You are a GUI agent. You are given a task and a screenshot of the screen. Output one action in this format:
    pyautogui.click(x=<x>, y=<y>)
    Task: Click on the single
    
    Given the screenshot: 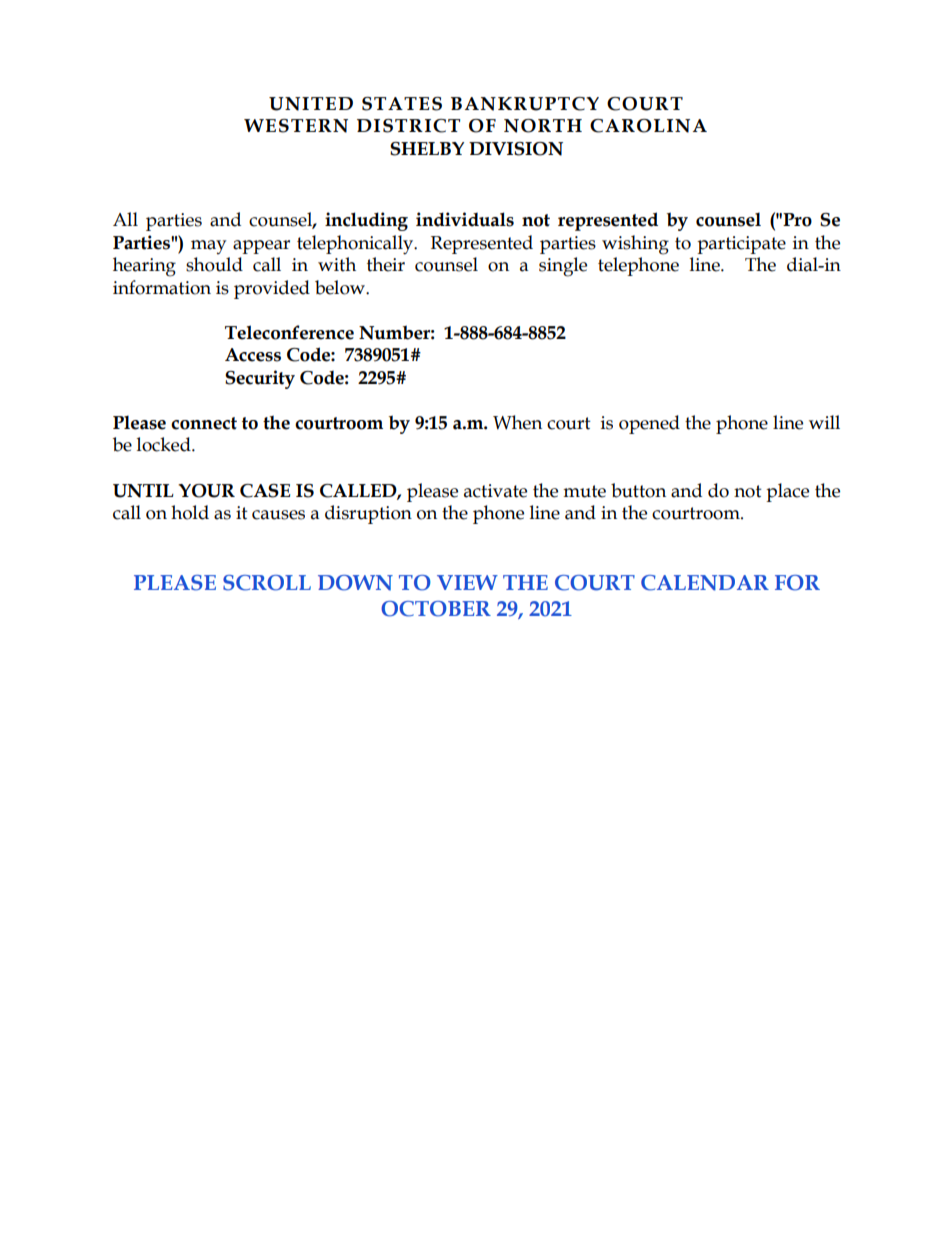 What is the action you would take?
    pyautogui.click(x=563, y=267)
